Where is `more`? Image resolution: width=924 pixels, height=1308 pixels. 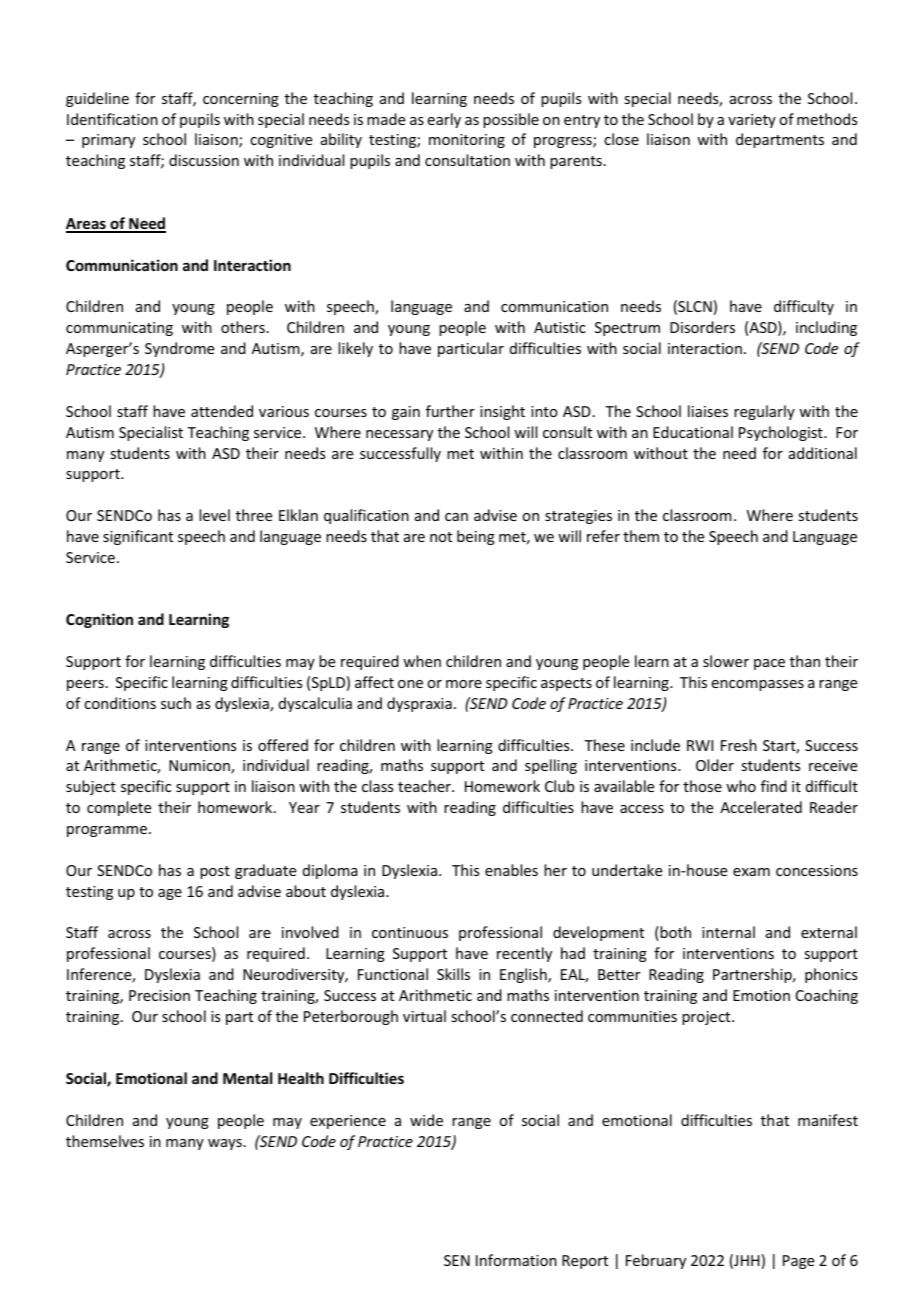 more is located at coordinates (464, 684).
